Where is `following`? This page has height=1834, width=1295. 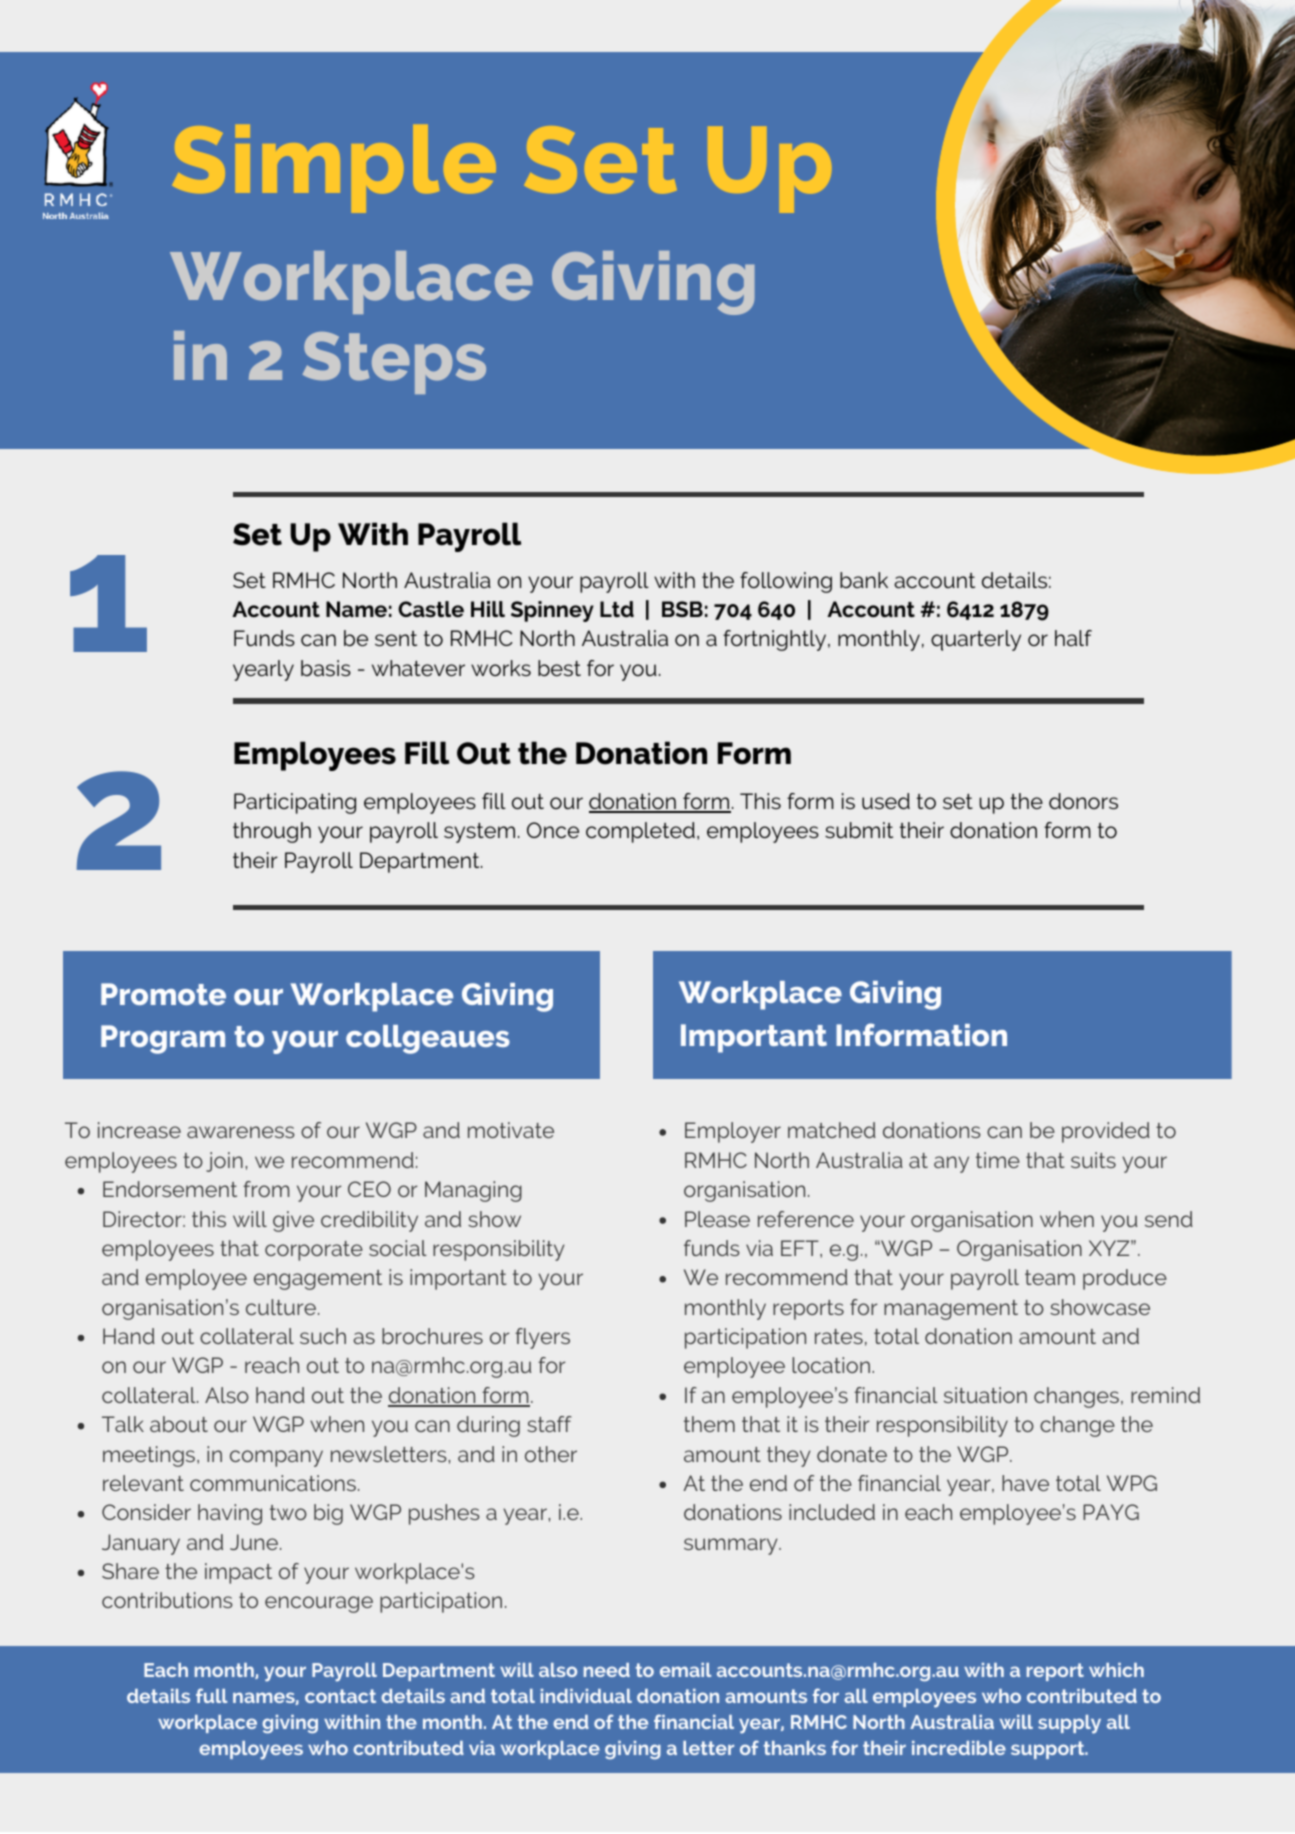 following is located at coordinates (786, 582).
